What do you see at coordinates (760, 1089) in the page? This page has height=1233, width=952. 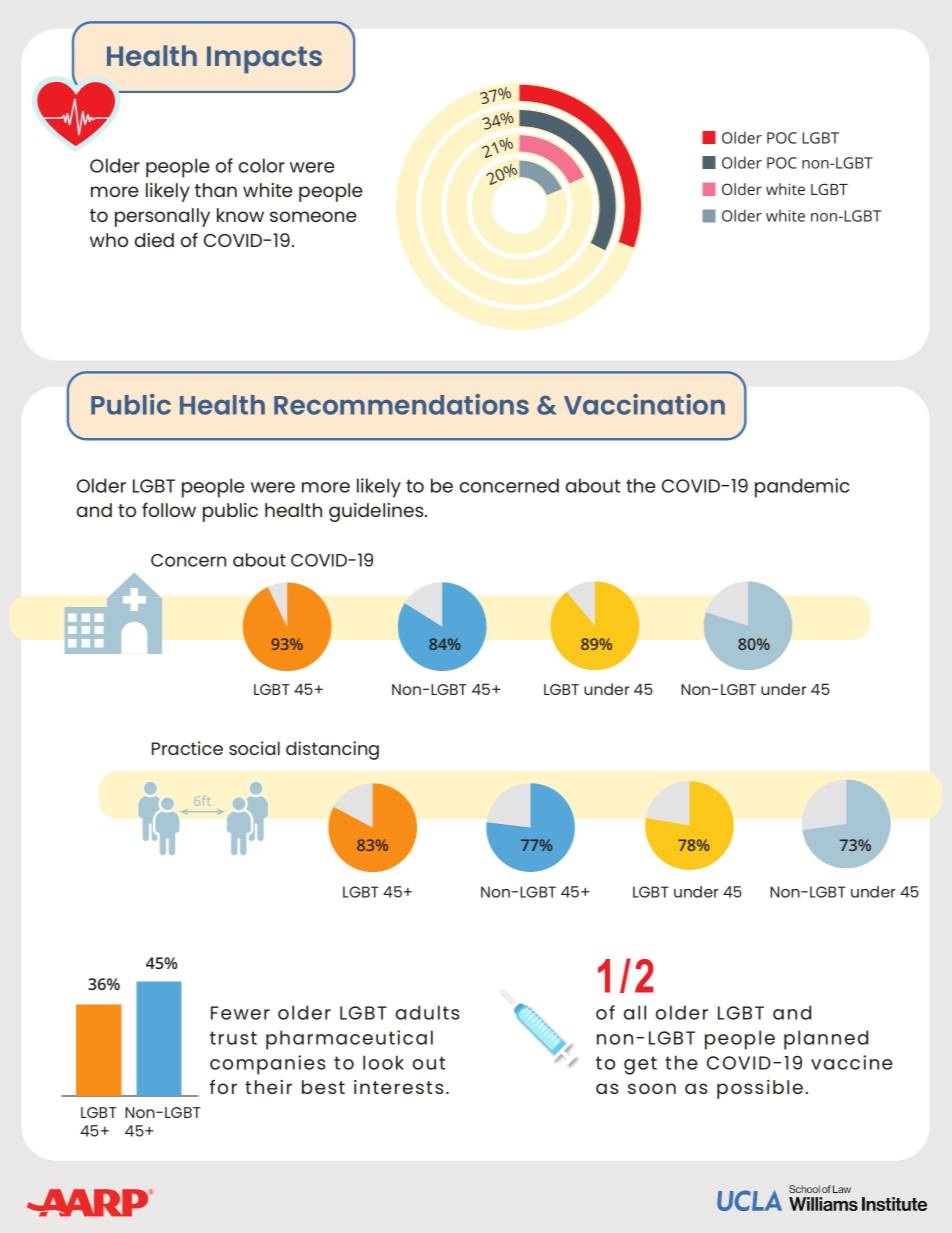 I see `possible` at bounding box center [760, 1089].
